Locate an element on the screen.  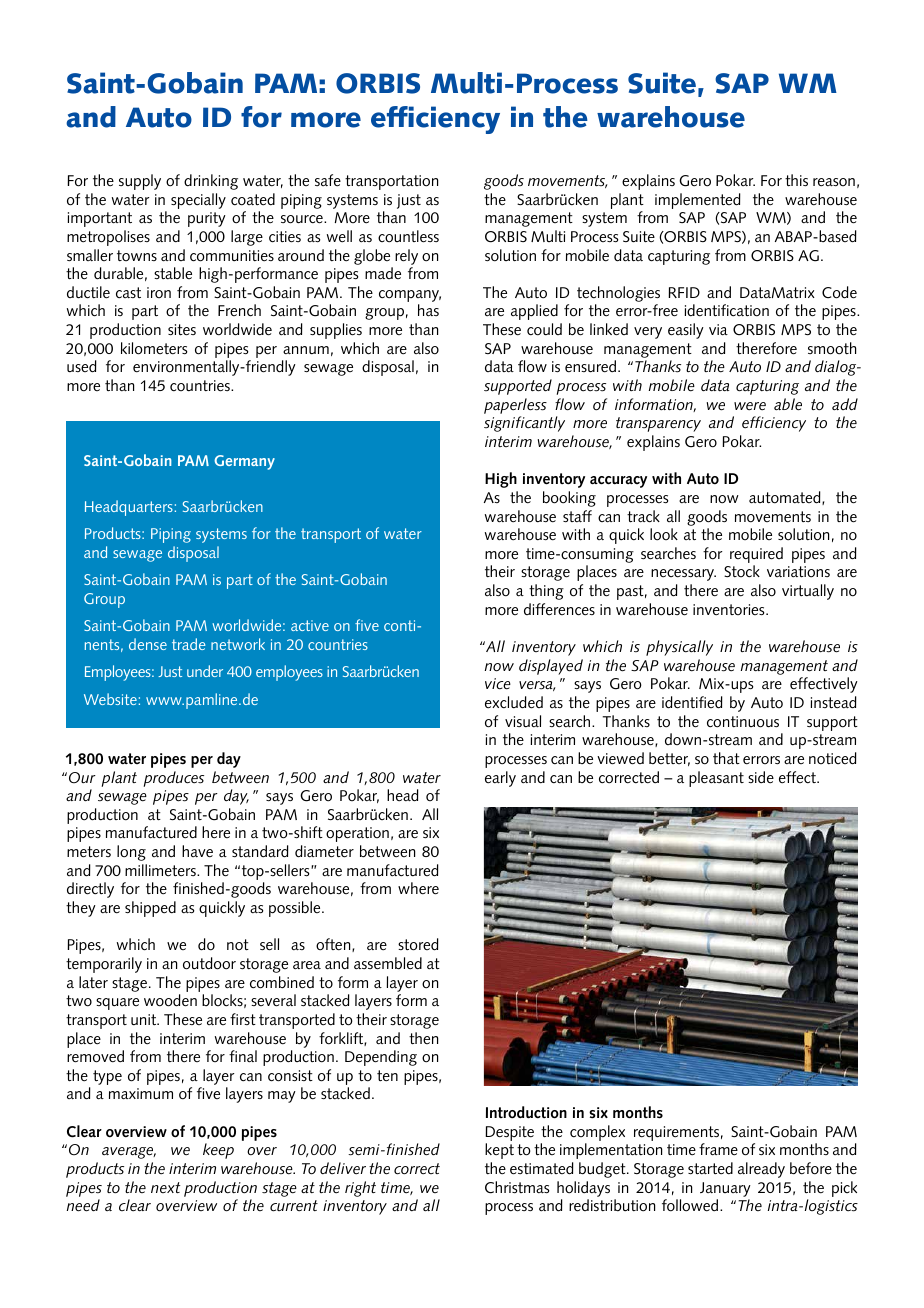
kept is located at coordinates (499, 1151).
